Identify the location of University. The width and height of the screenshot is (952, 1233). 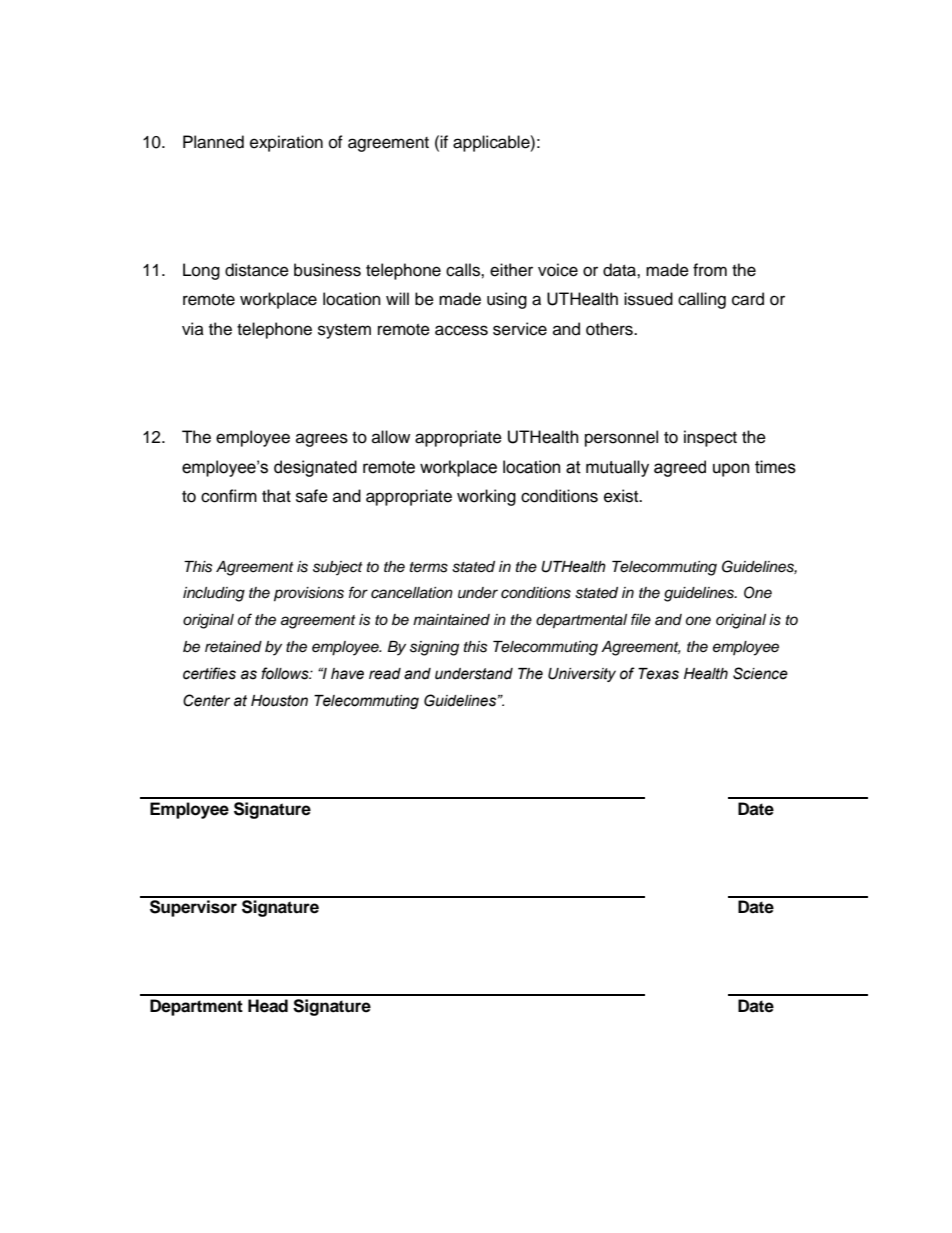
(582, 675).
